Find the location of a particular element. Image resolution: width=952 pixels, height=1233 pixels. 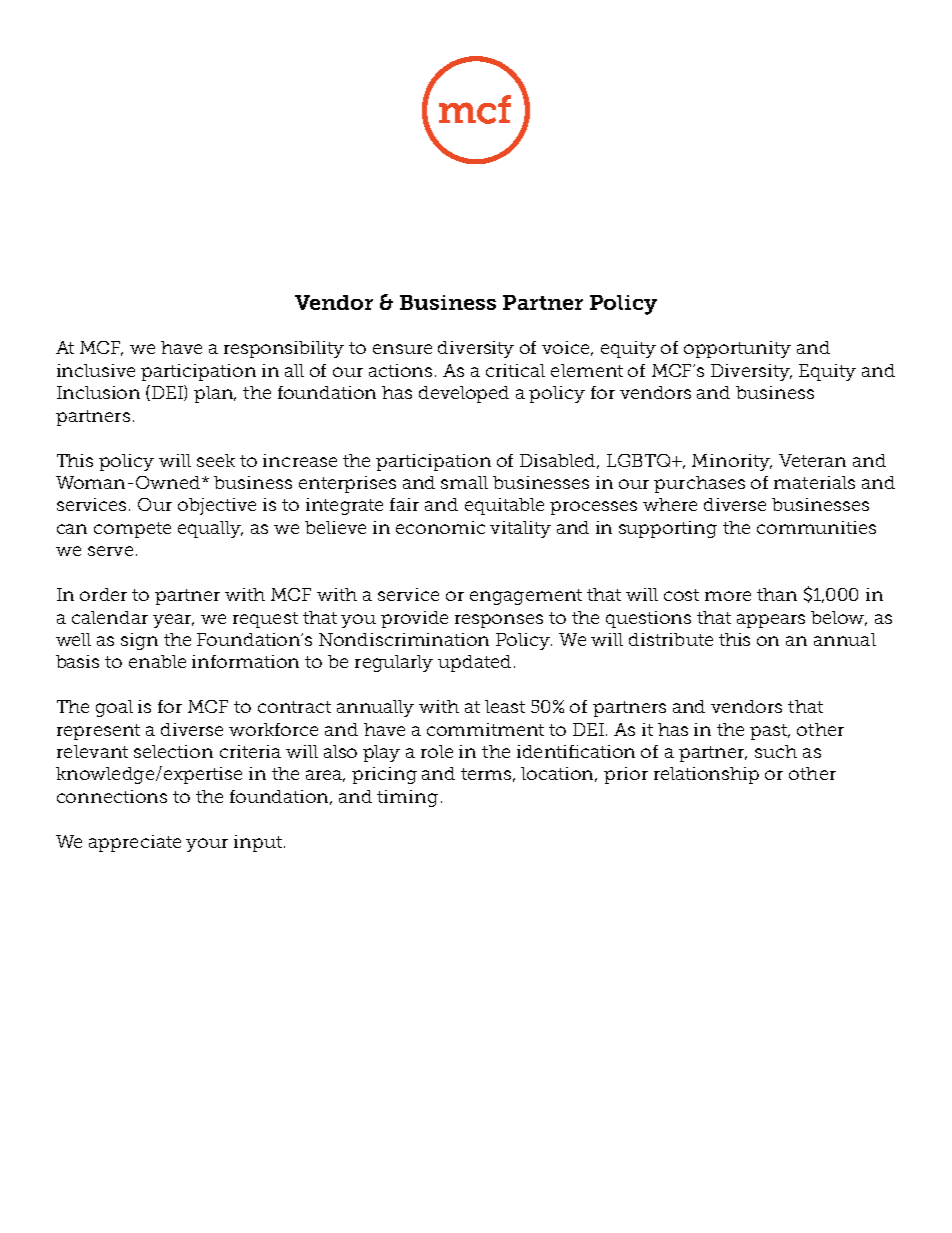

more is located at coordinates (728, 596).
